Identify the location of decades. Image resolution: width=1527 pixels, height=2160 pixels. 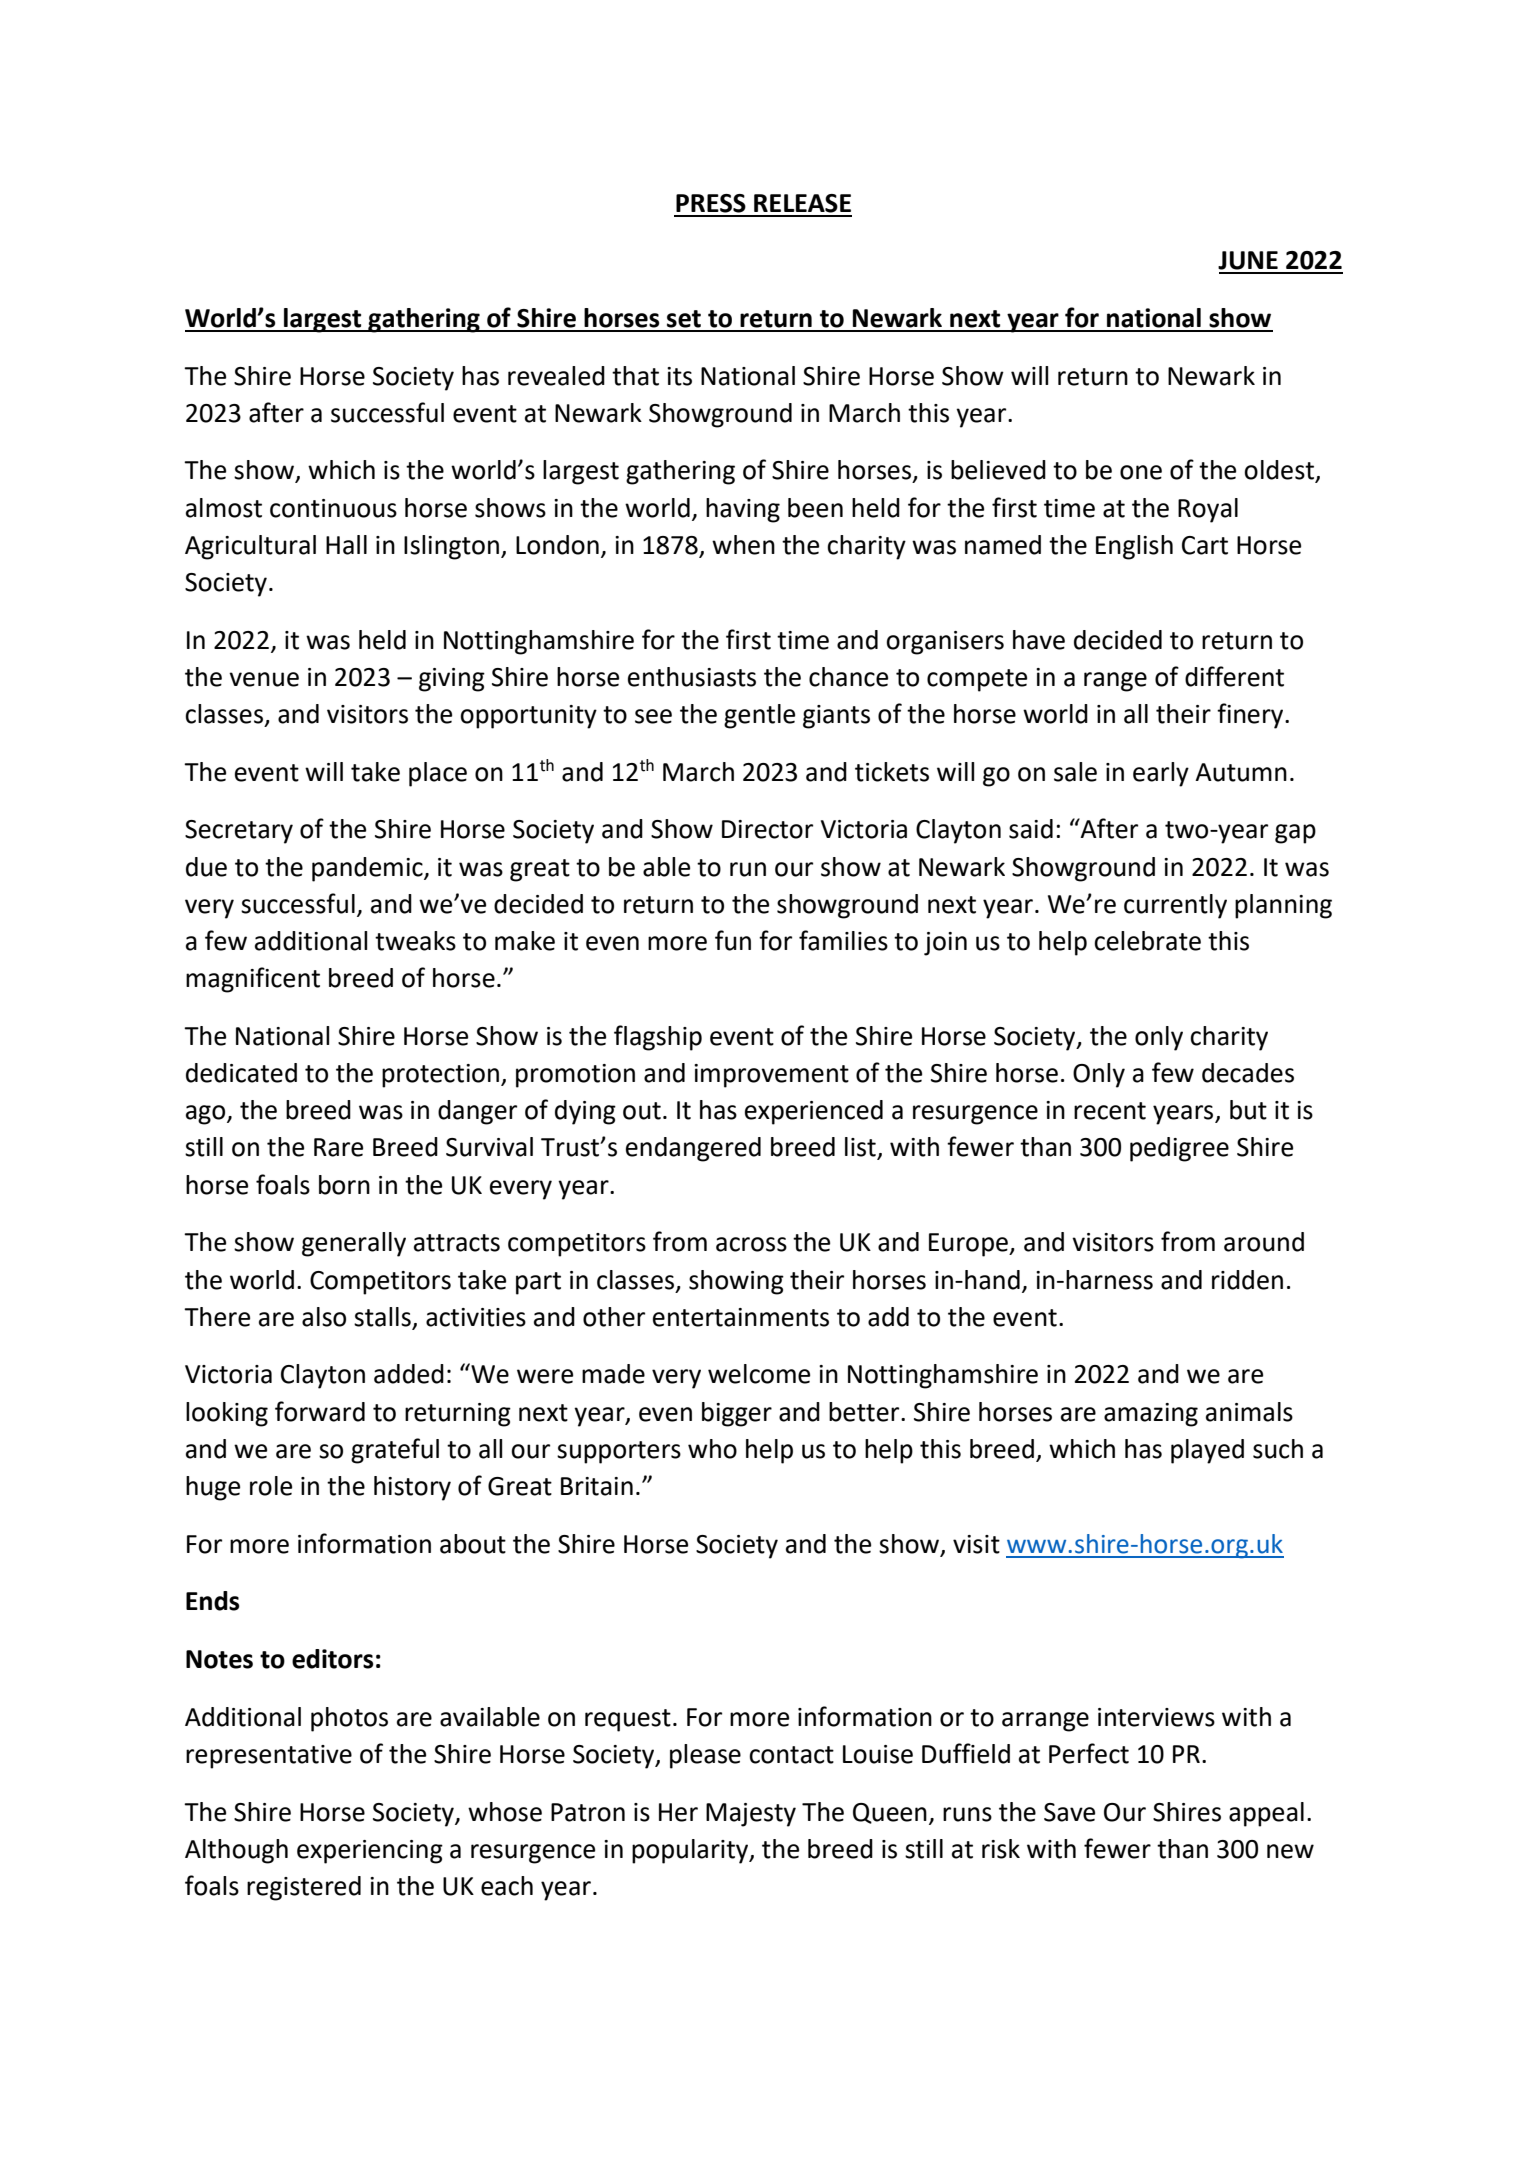
(1248, 1073).
